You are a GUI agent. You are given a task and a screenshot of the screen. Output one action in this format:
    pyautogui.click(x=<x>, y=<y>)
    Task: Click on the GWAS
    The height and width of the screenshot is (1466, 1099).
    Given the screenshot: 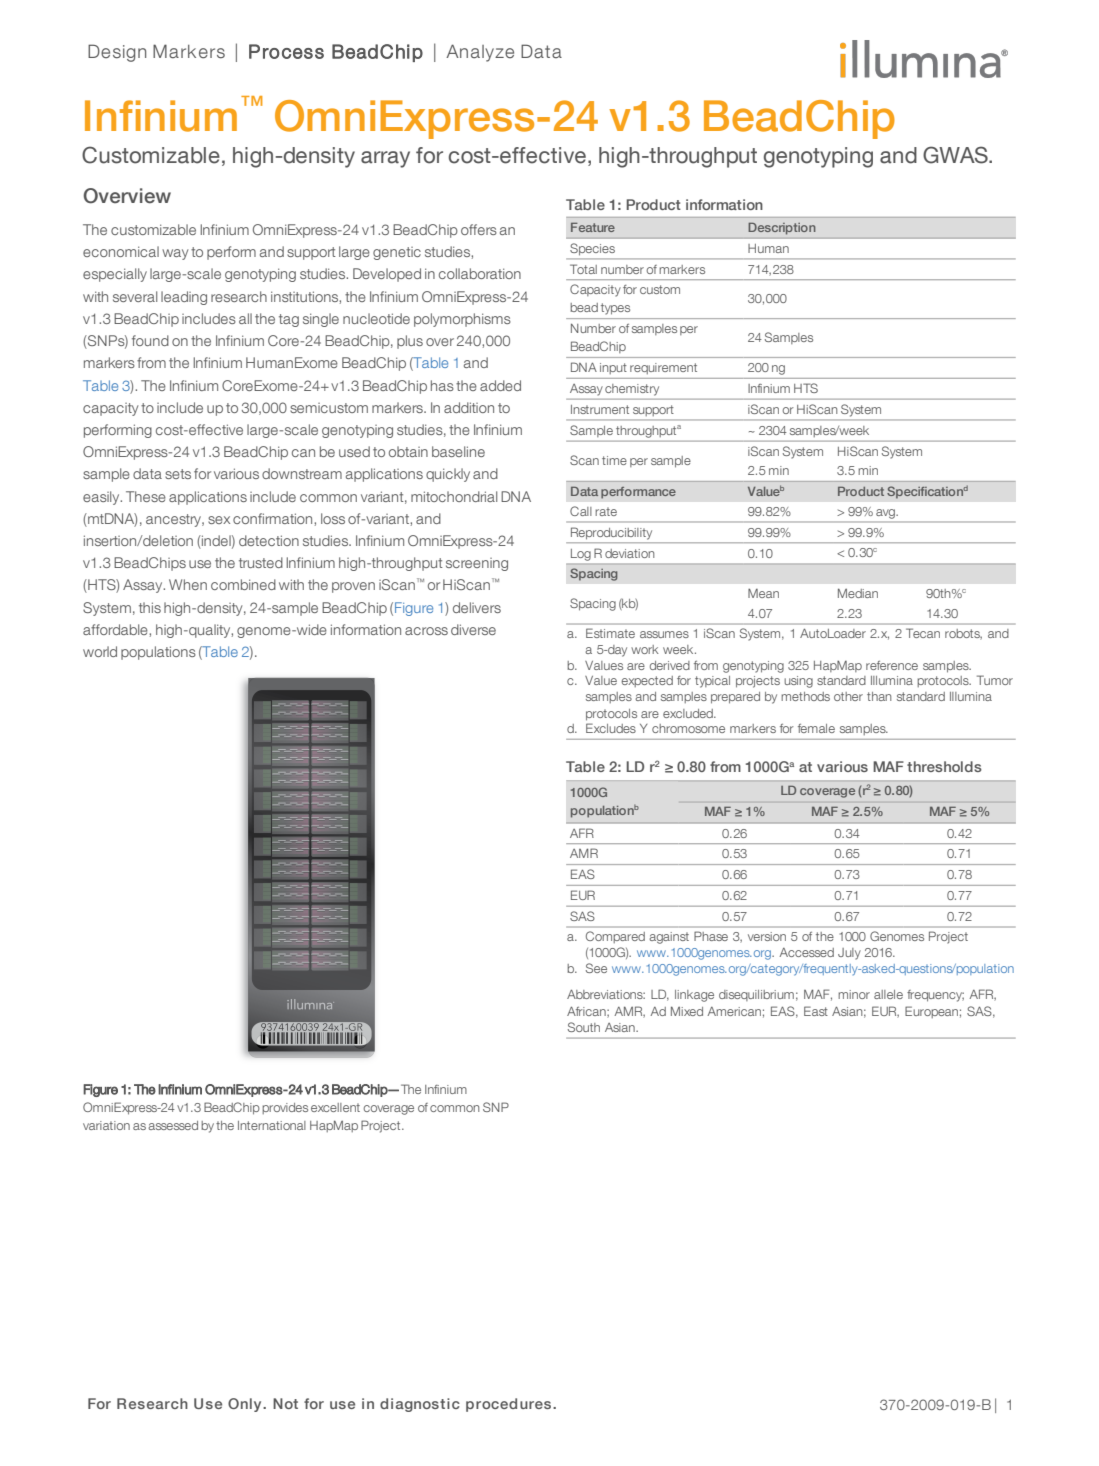 What is the action you would take?
    pyautogui.click(x=956, y=155)
